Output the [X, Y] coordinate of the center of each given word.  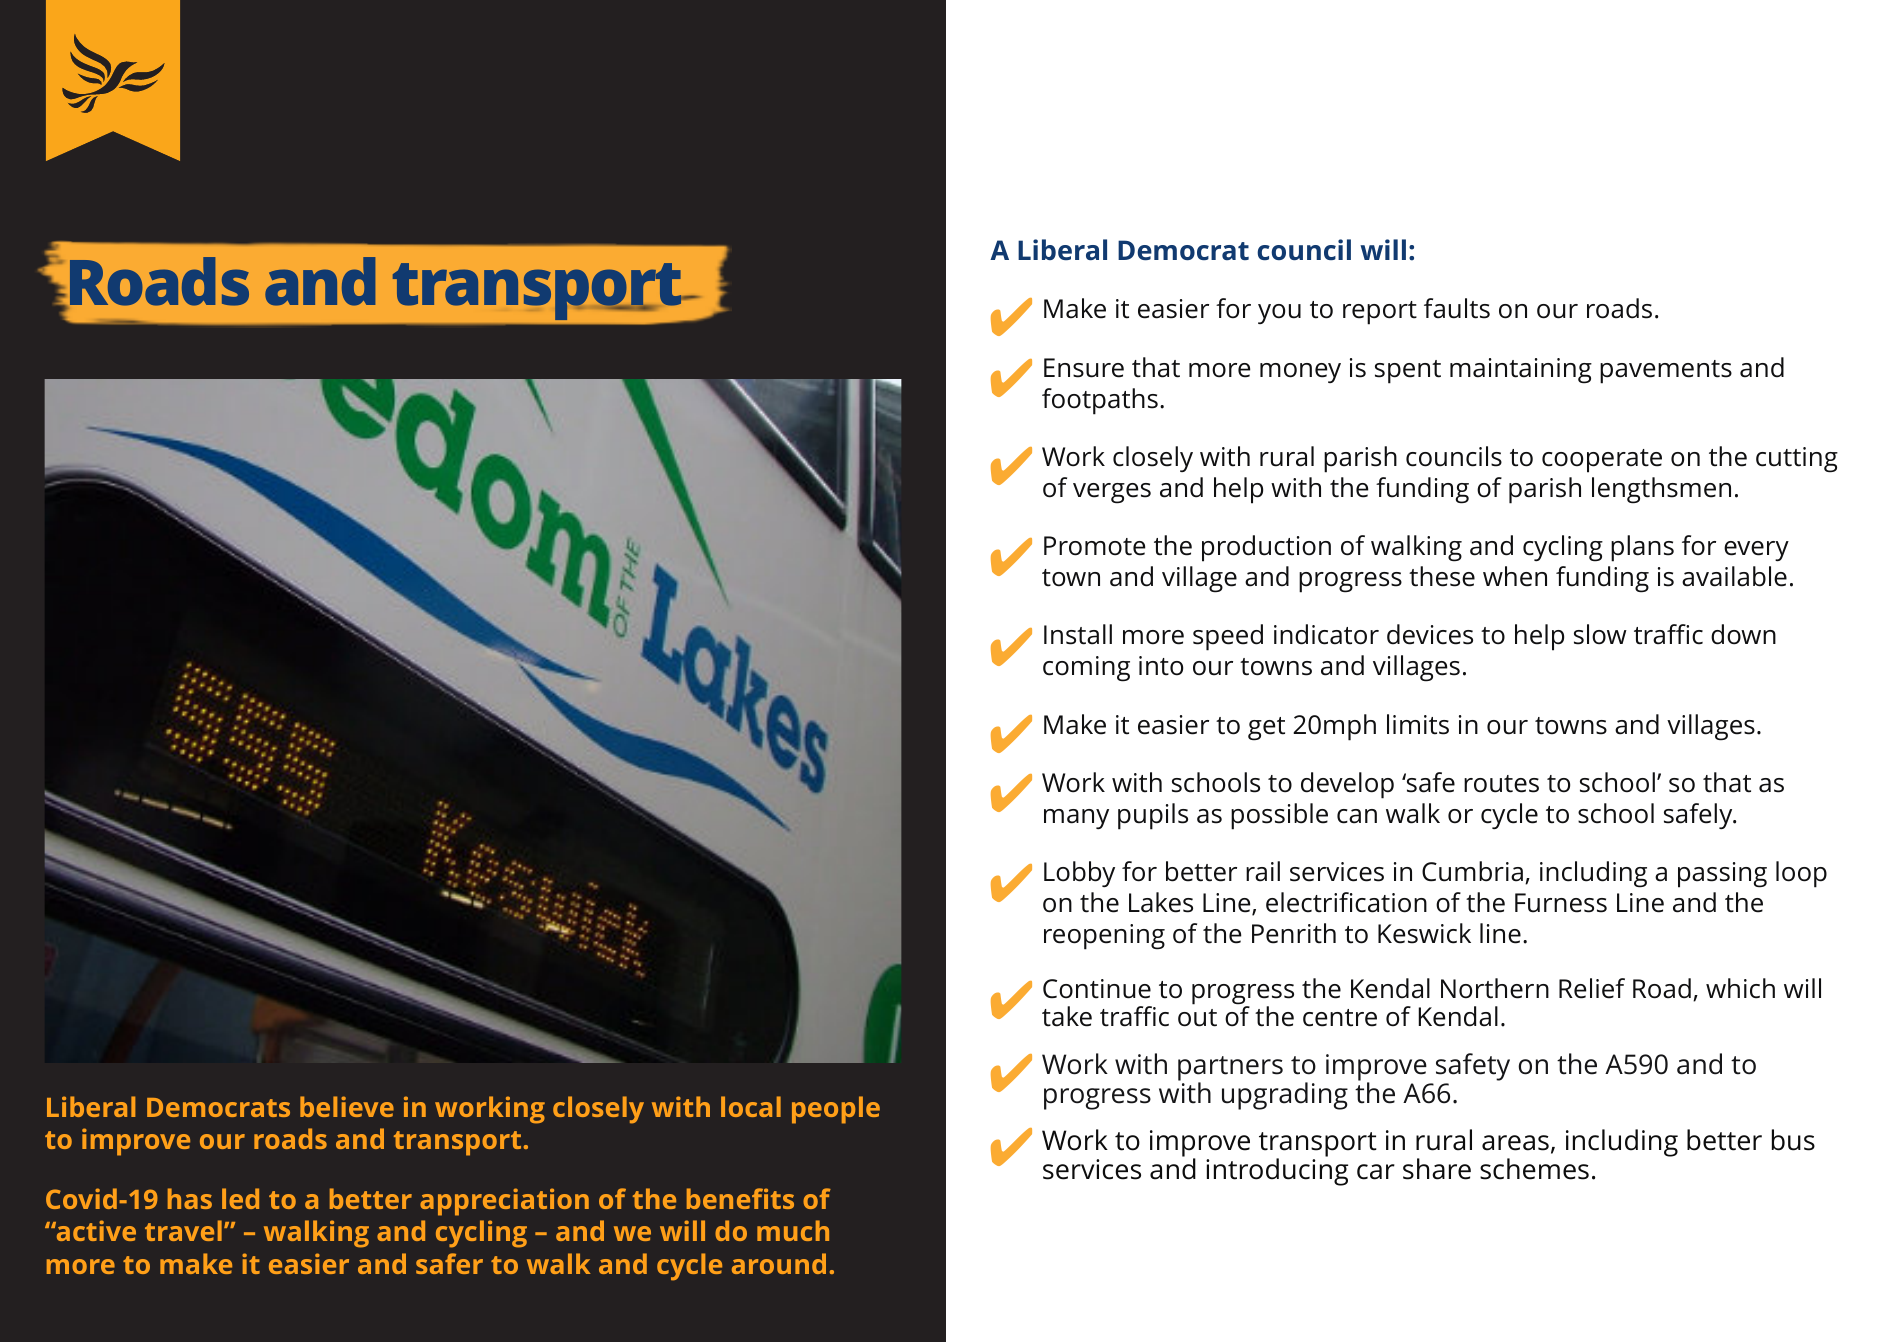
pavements [1666, 372]
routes [1501, 784]
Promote [1094, 546]
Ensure [1084, 368]
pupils [1153, 816]
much [793, 1230]
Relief [1592, 988]
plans [1642, 548]
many [1076, 819]
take [1067, 1016]
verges [1112, 493]
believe [347, 1106]
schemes [1534, 1169]
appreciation [504, 1202]
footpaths [1100, 401]
